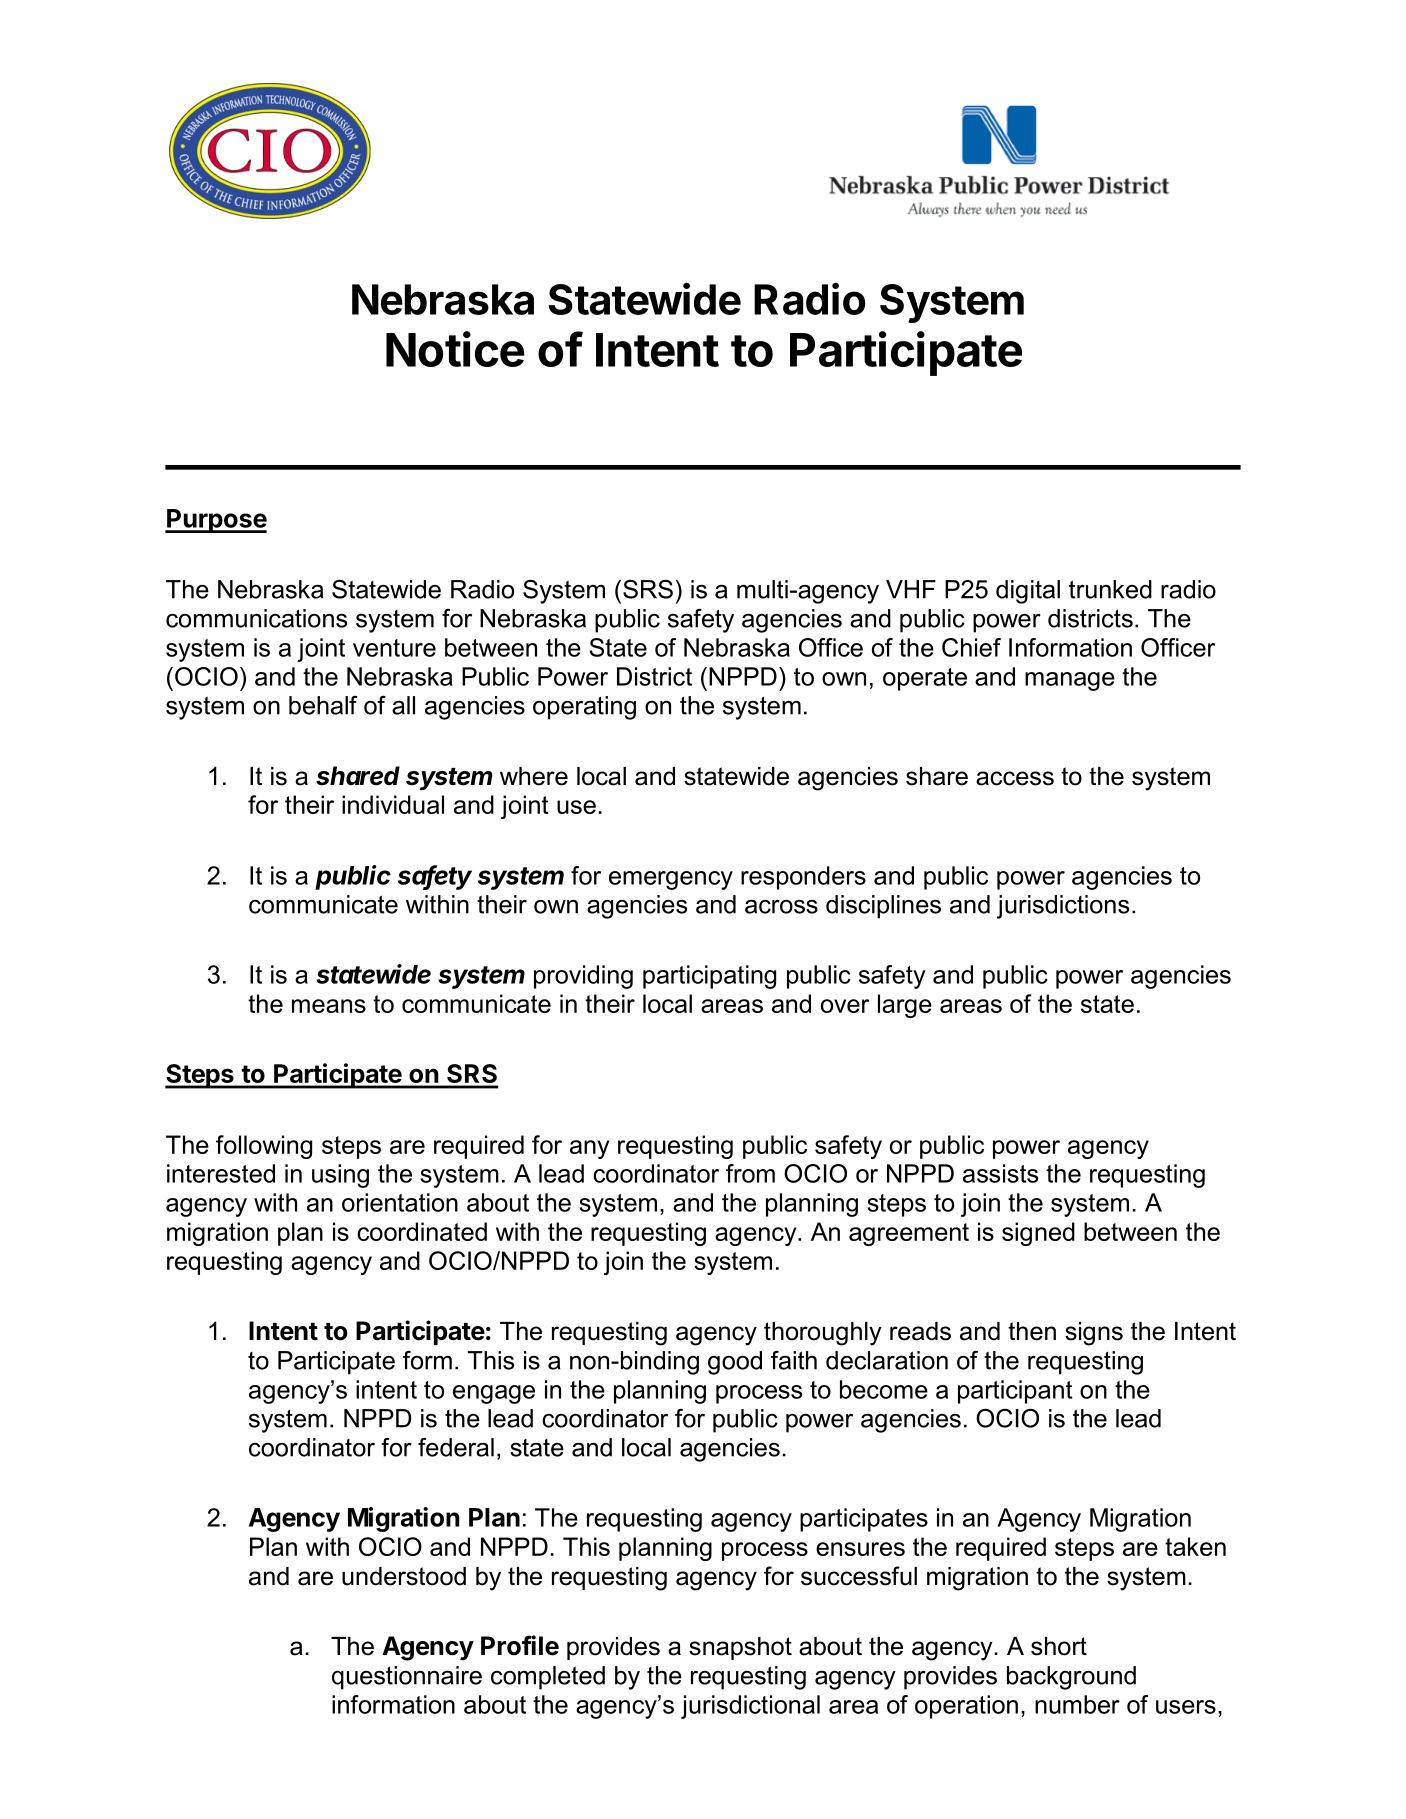 This document has height=1819, width=1406. Describe the element at coordinates (329, 1006) in the document. I see `means` at that location.
